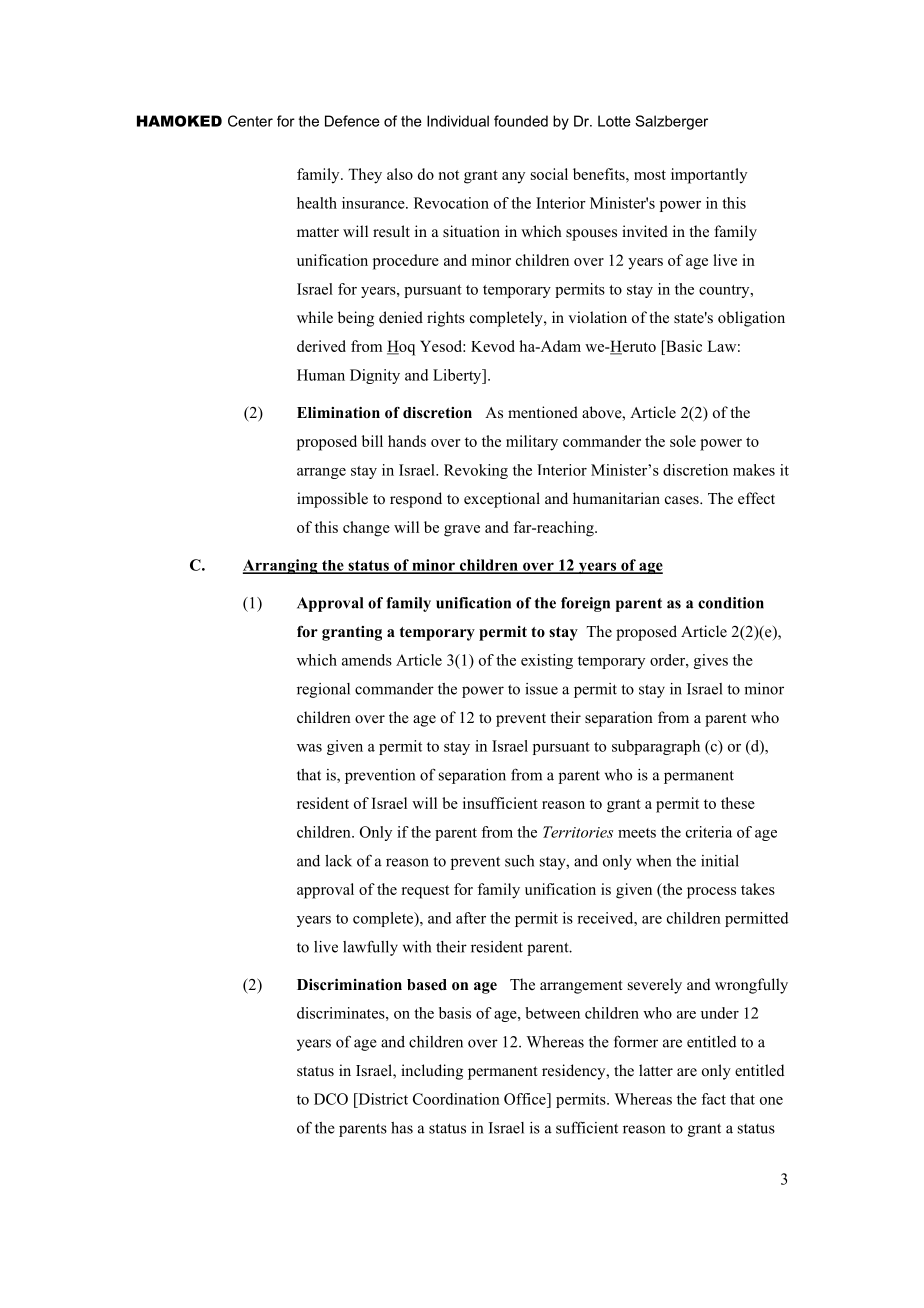 This document has height=1308, width=924. I want to click on Arranging, so click(281, 566).
